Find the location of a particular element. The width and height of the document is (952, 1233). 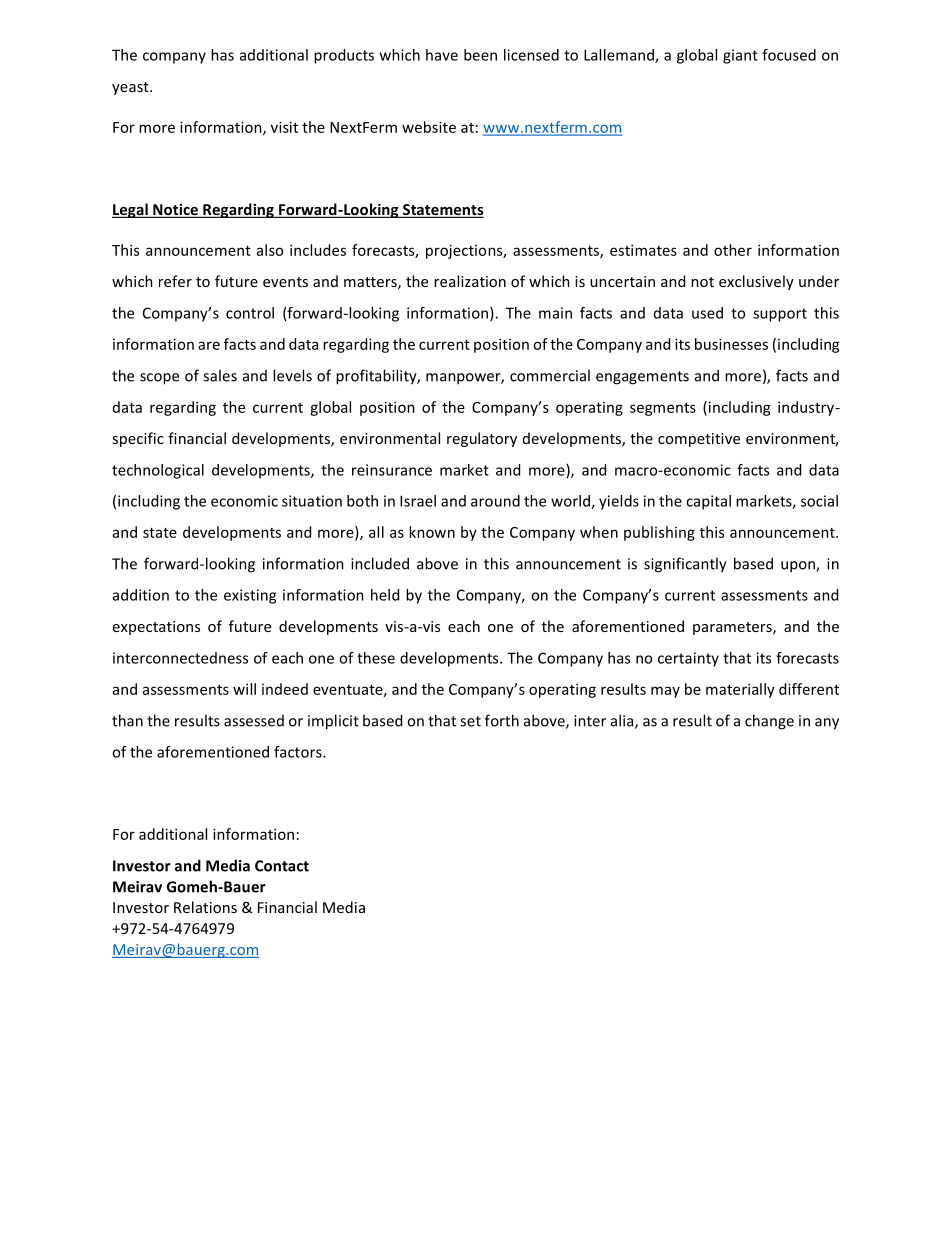

been is located at coordinates (480, 55).
